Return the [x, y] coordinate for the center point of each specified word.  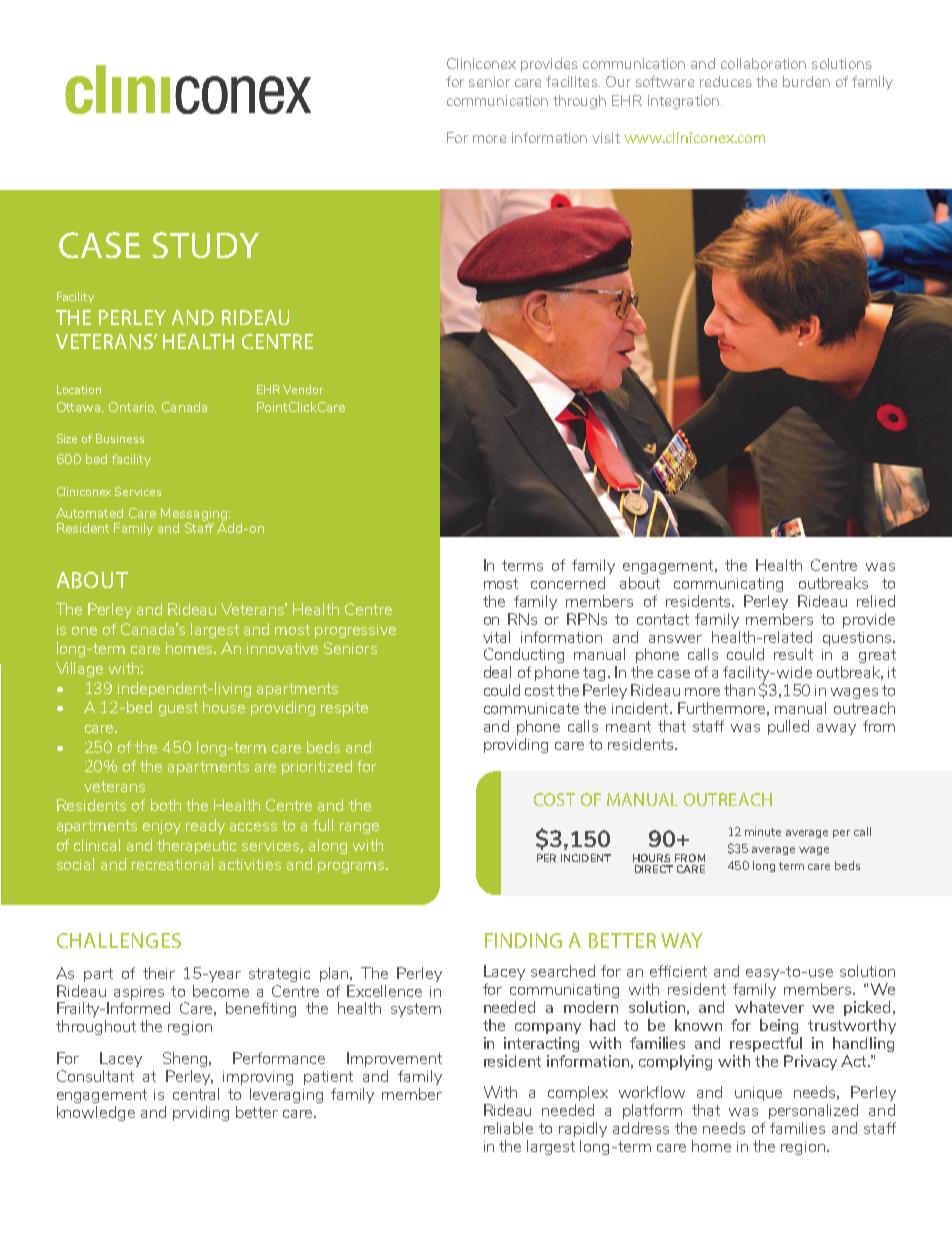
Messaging [194, 514]
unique [758, 1094]
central [196, 1094]
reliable [508, 1128]
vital [496, 637]
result [793, 654]
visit [606, 137]
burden [806, 81]
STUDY [206, 245]
